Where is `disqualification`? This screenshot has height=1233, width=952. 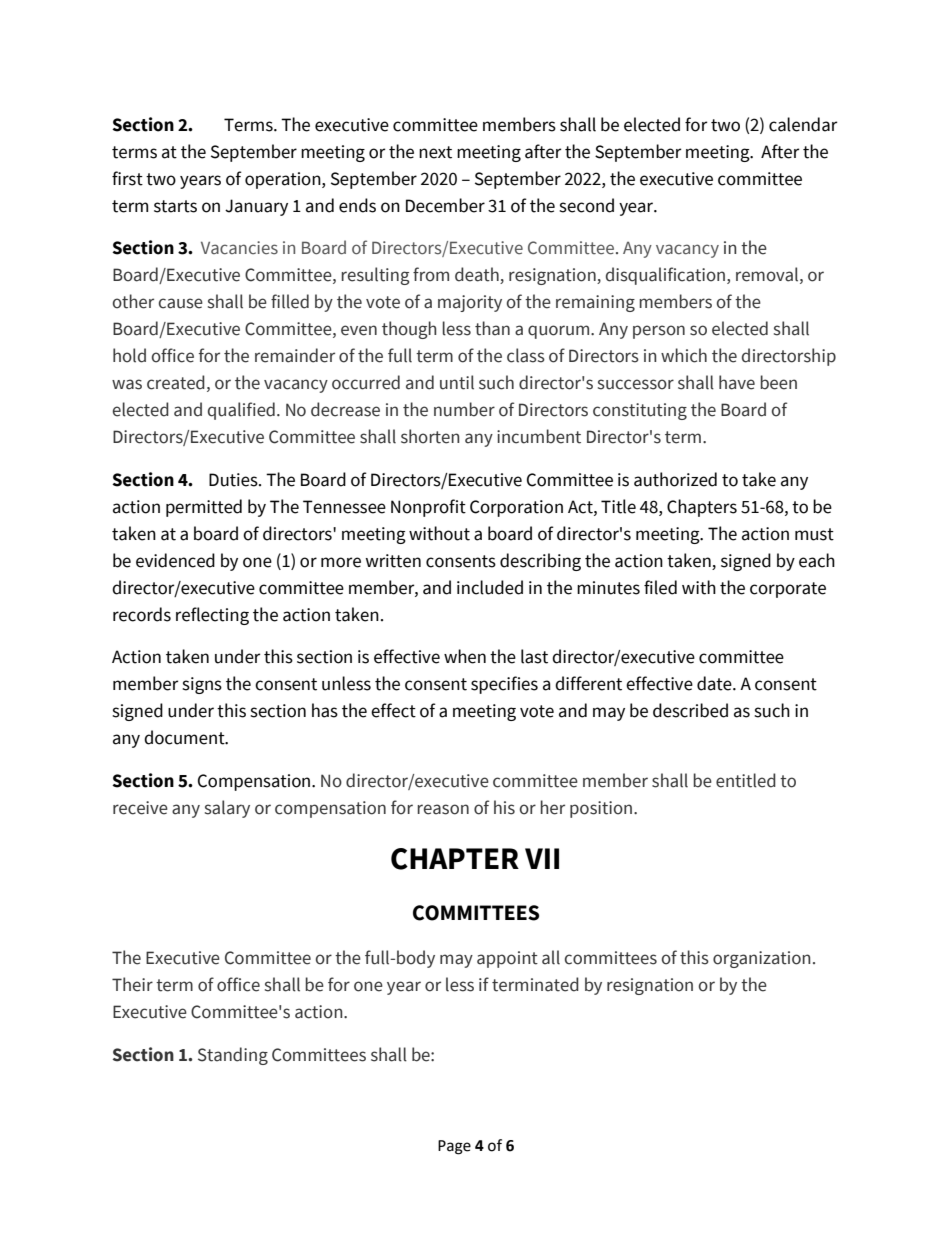
disqualification is located at coordinates (667, 276).
